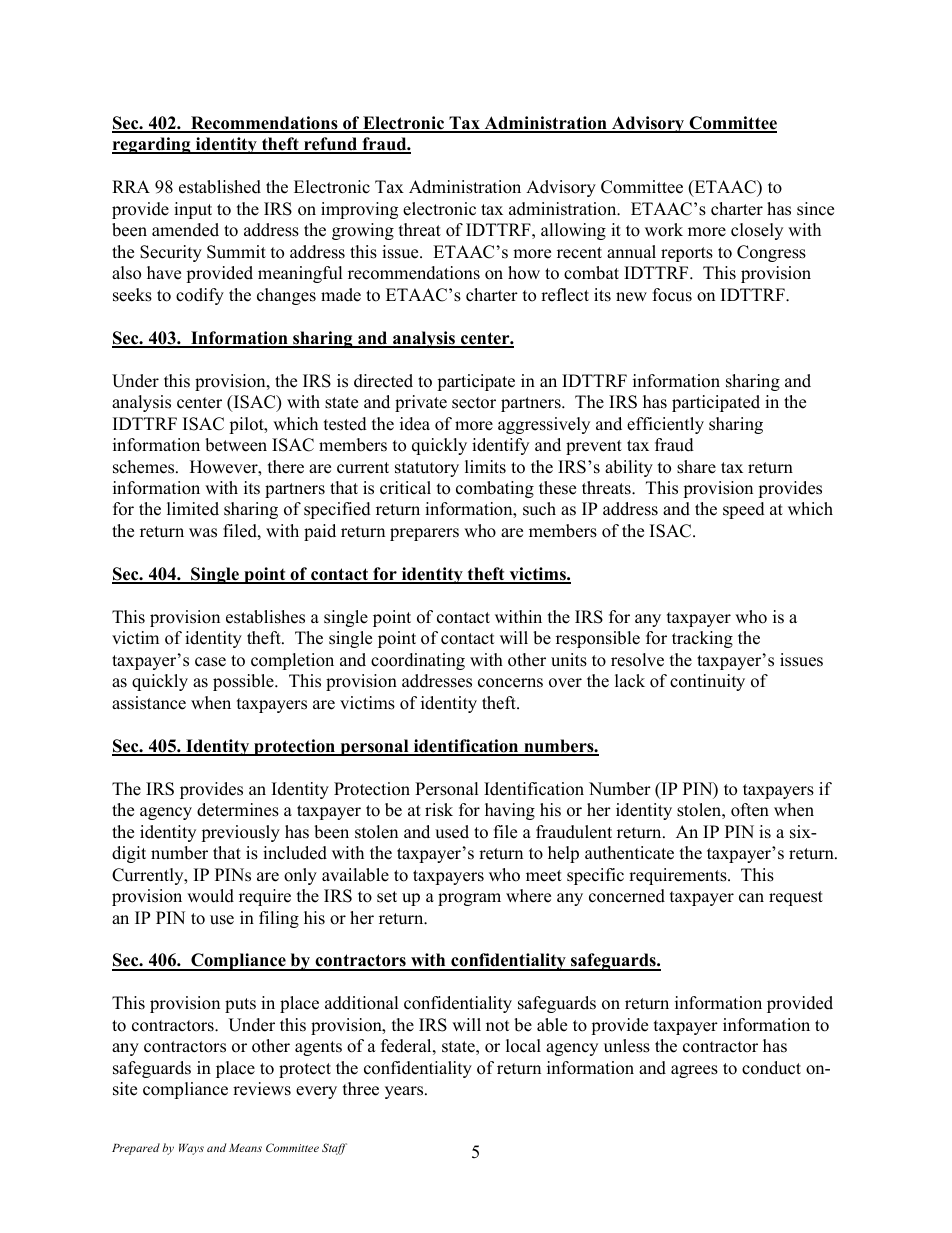  What do you see at coordinates (191, 1149) in the page?
I see `Ways` at bounding box center [191, 1149].
